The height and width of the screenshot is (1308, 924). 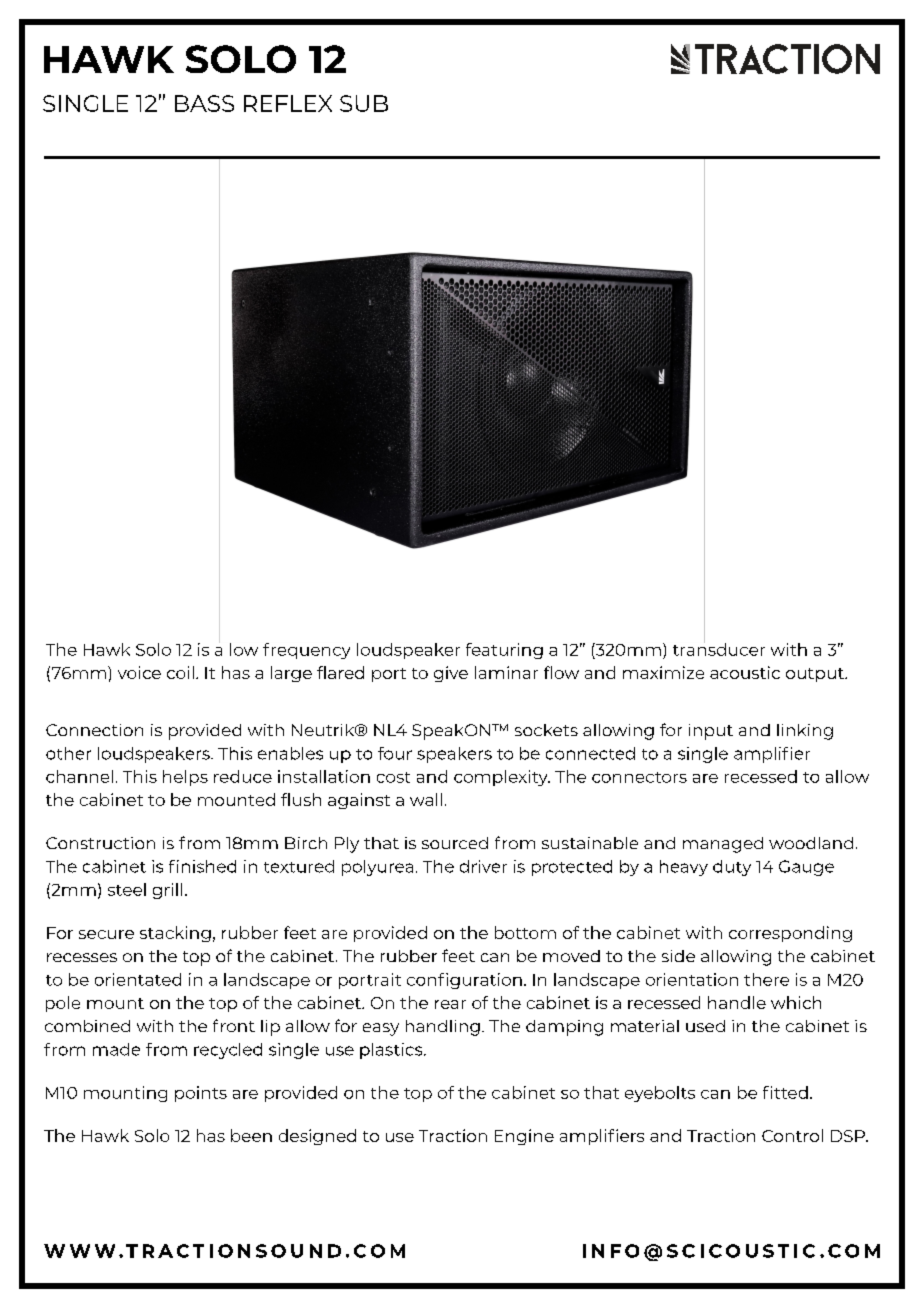 What do you see at coordinates (139, 672) in the screenshot?
I see `voice` at bounding box center [139, 672].
